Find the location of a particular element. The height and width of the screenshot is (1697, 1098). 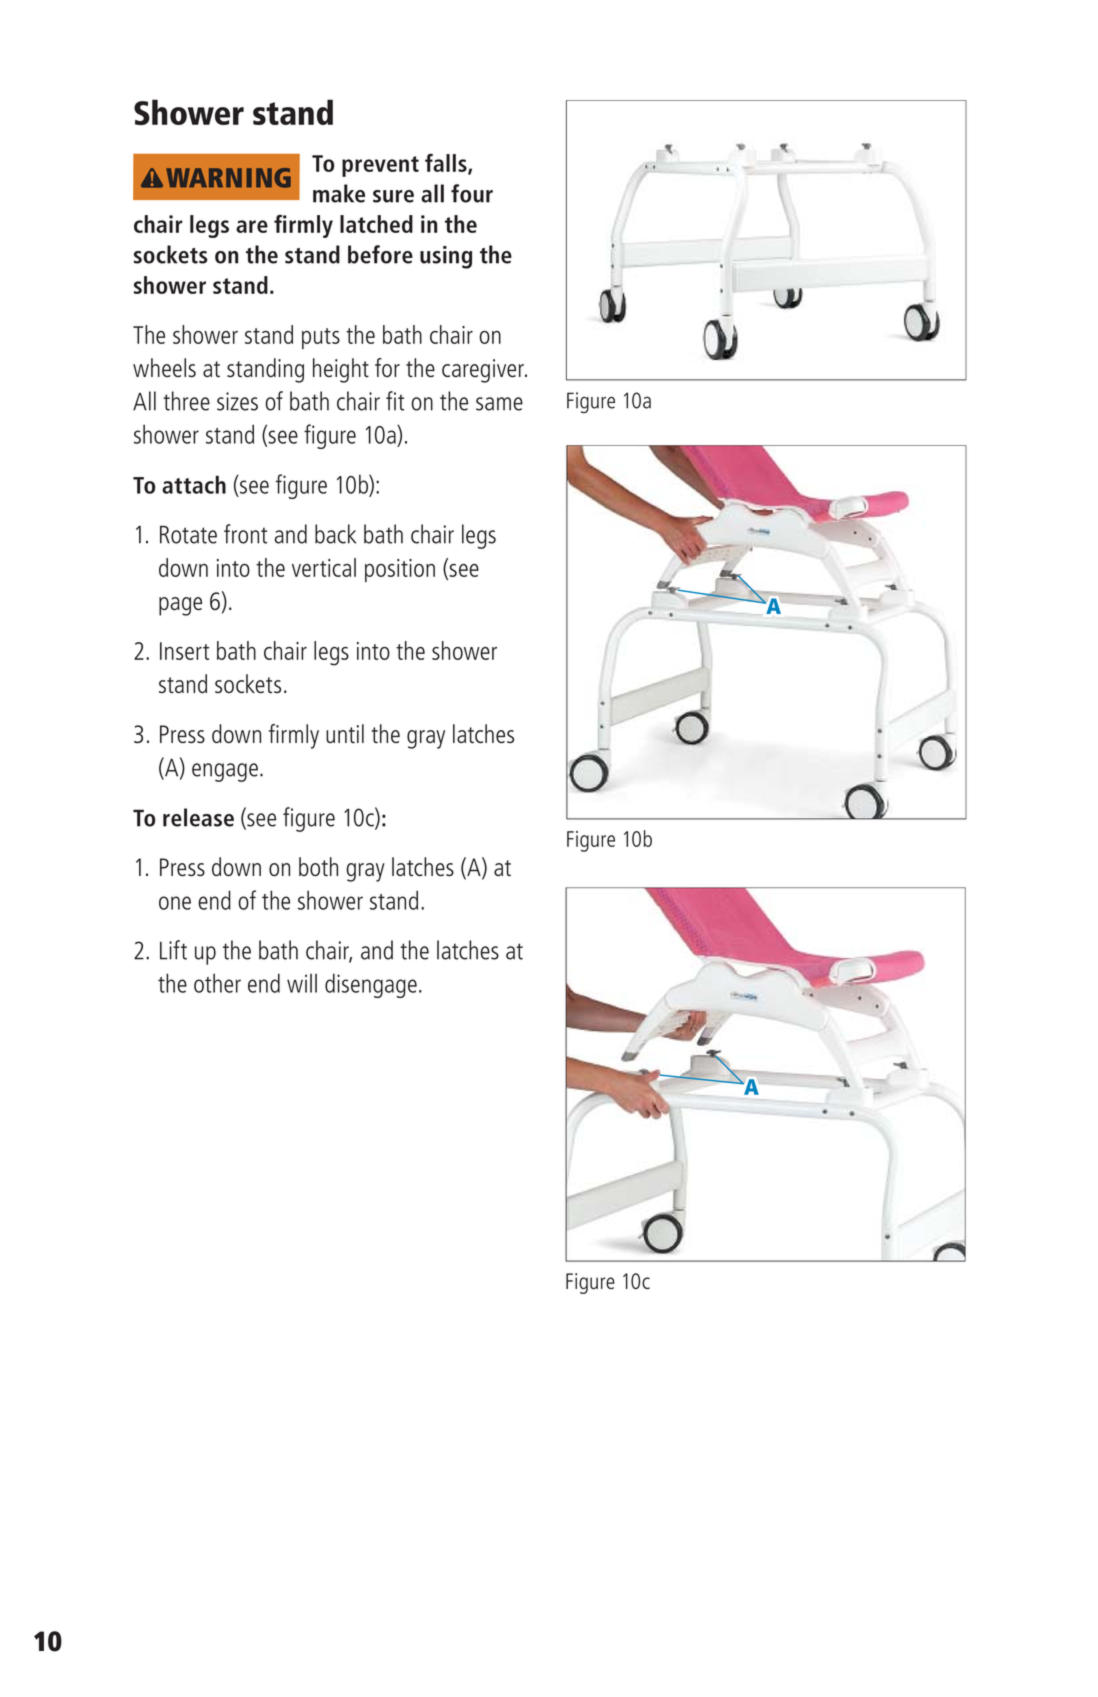

both is located at coordinates (318, 866).
